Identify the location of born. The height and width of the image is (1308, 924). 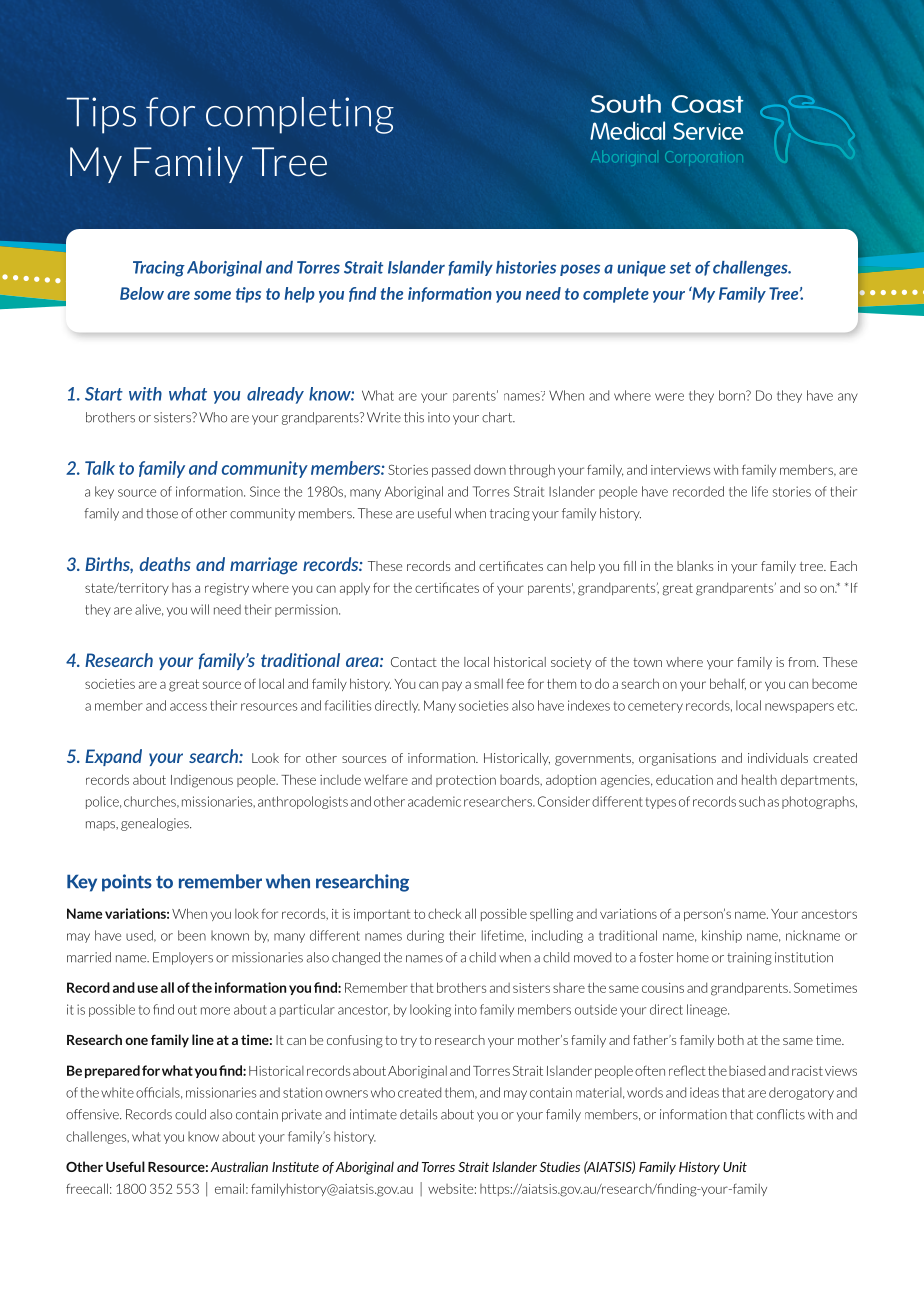
(733, 395).
